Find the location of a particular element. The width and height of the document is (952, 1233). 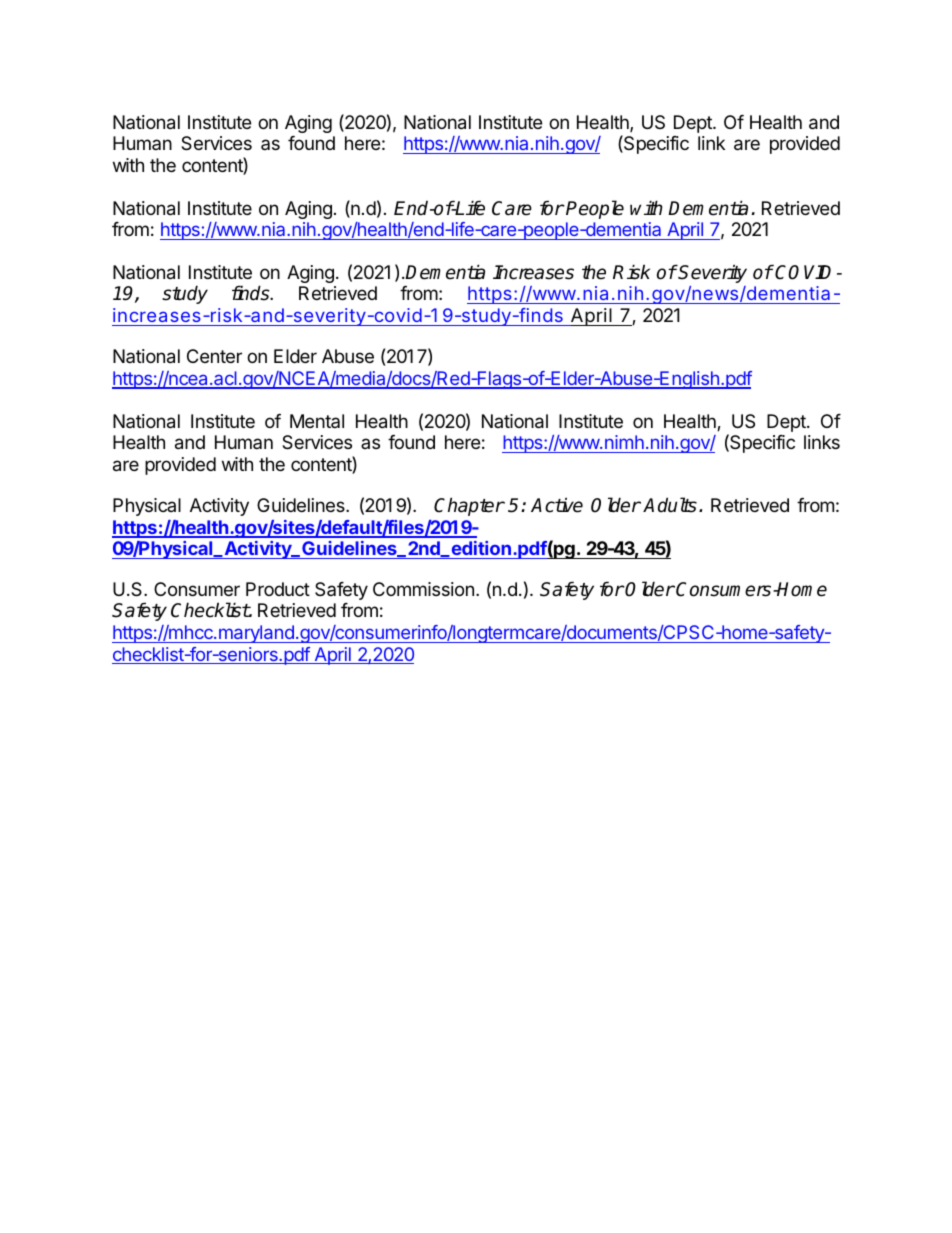

Center is located at coordinates (214, 356).
